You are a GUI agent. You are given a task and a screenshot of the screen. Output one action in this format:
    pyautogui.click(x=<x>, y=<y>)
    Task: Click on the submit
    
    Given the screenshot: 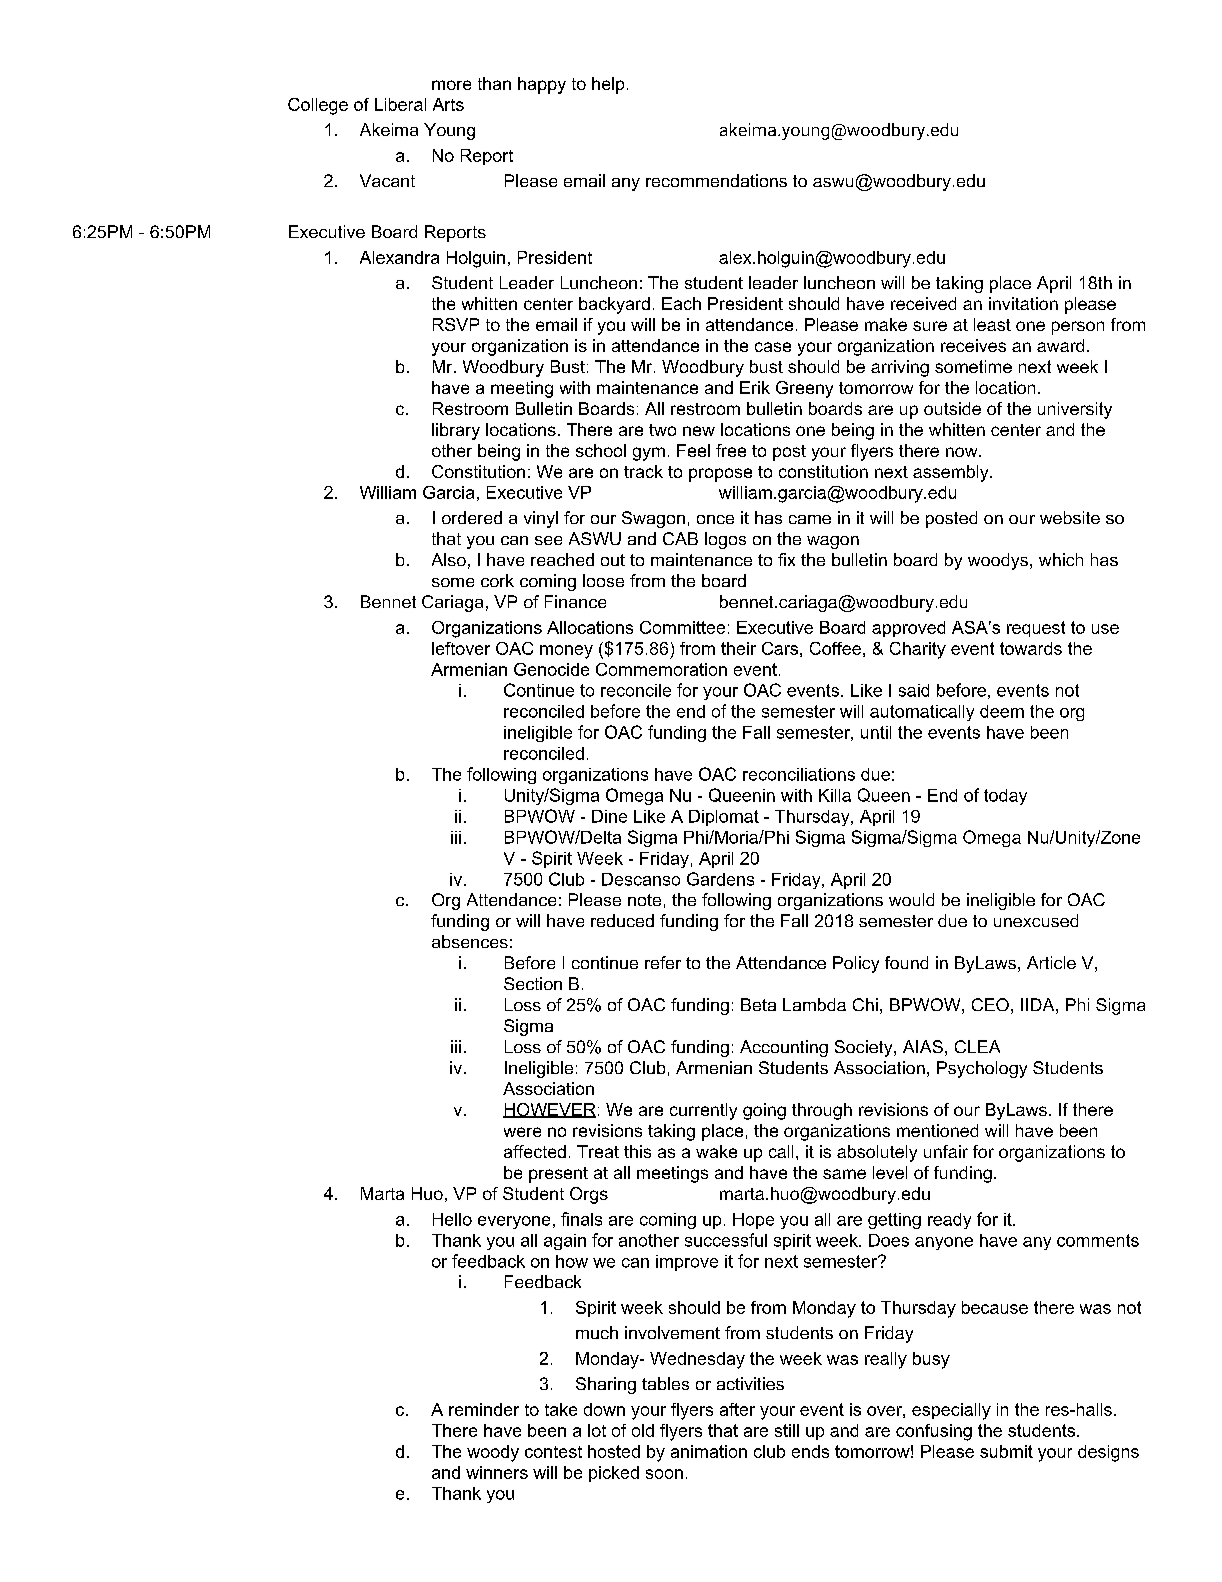 What is the action you would take?
    pyautogui.click(x=1006, y=1451)
